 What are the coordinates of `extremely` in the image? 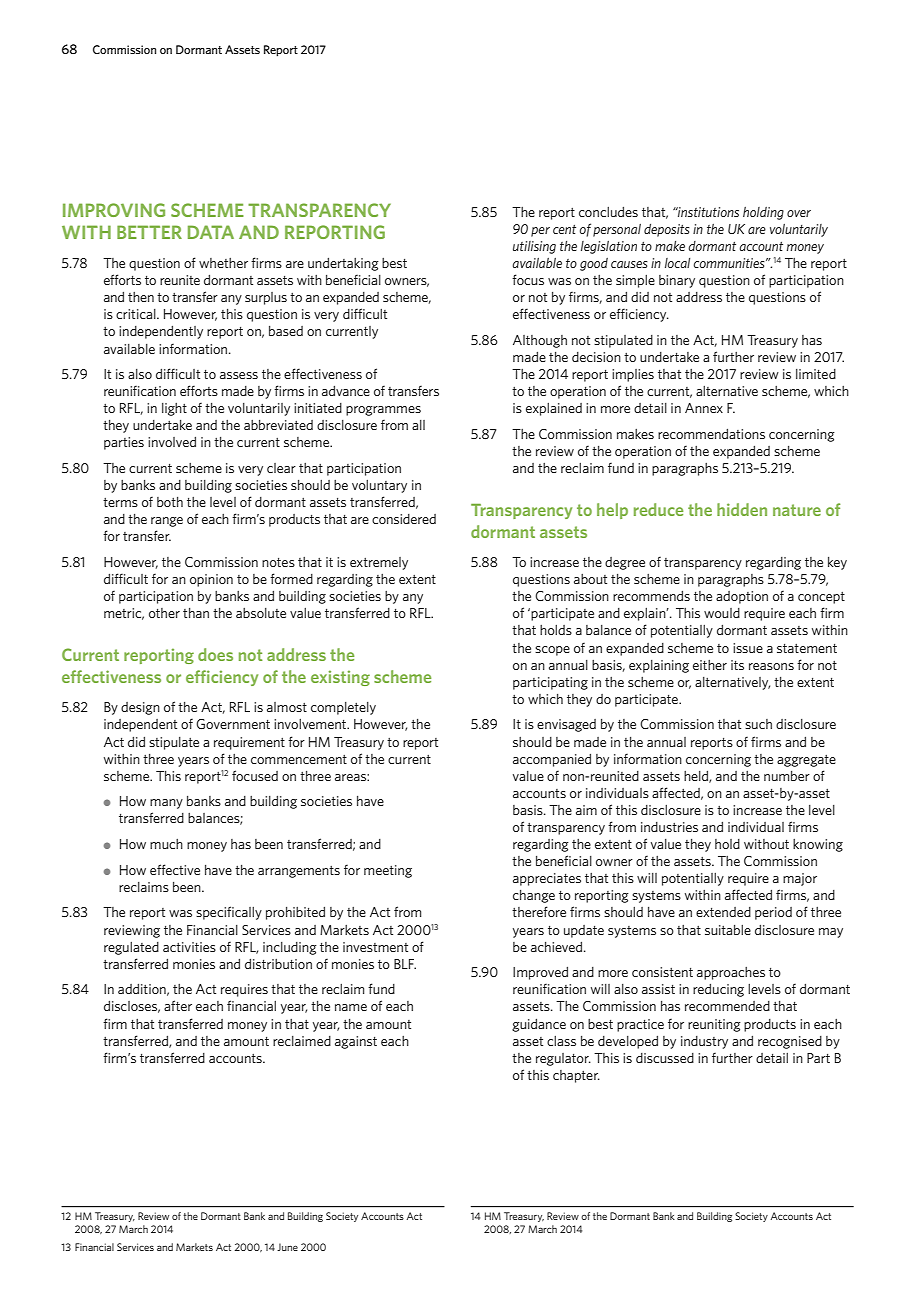 It's located at (379, 563).
